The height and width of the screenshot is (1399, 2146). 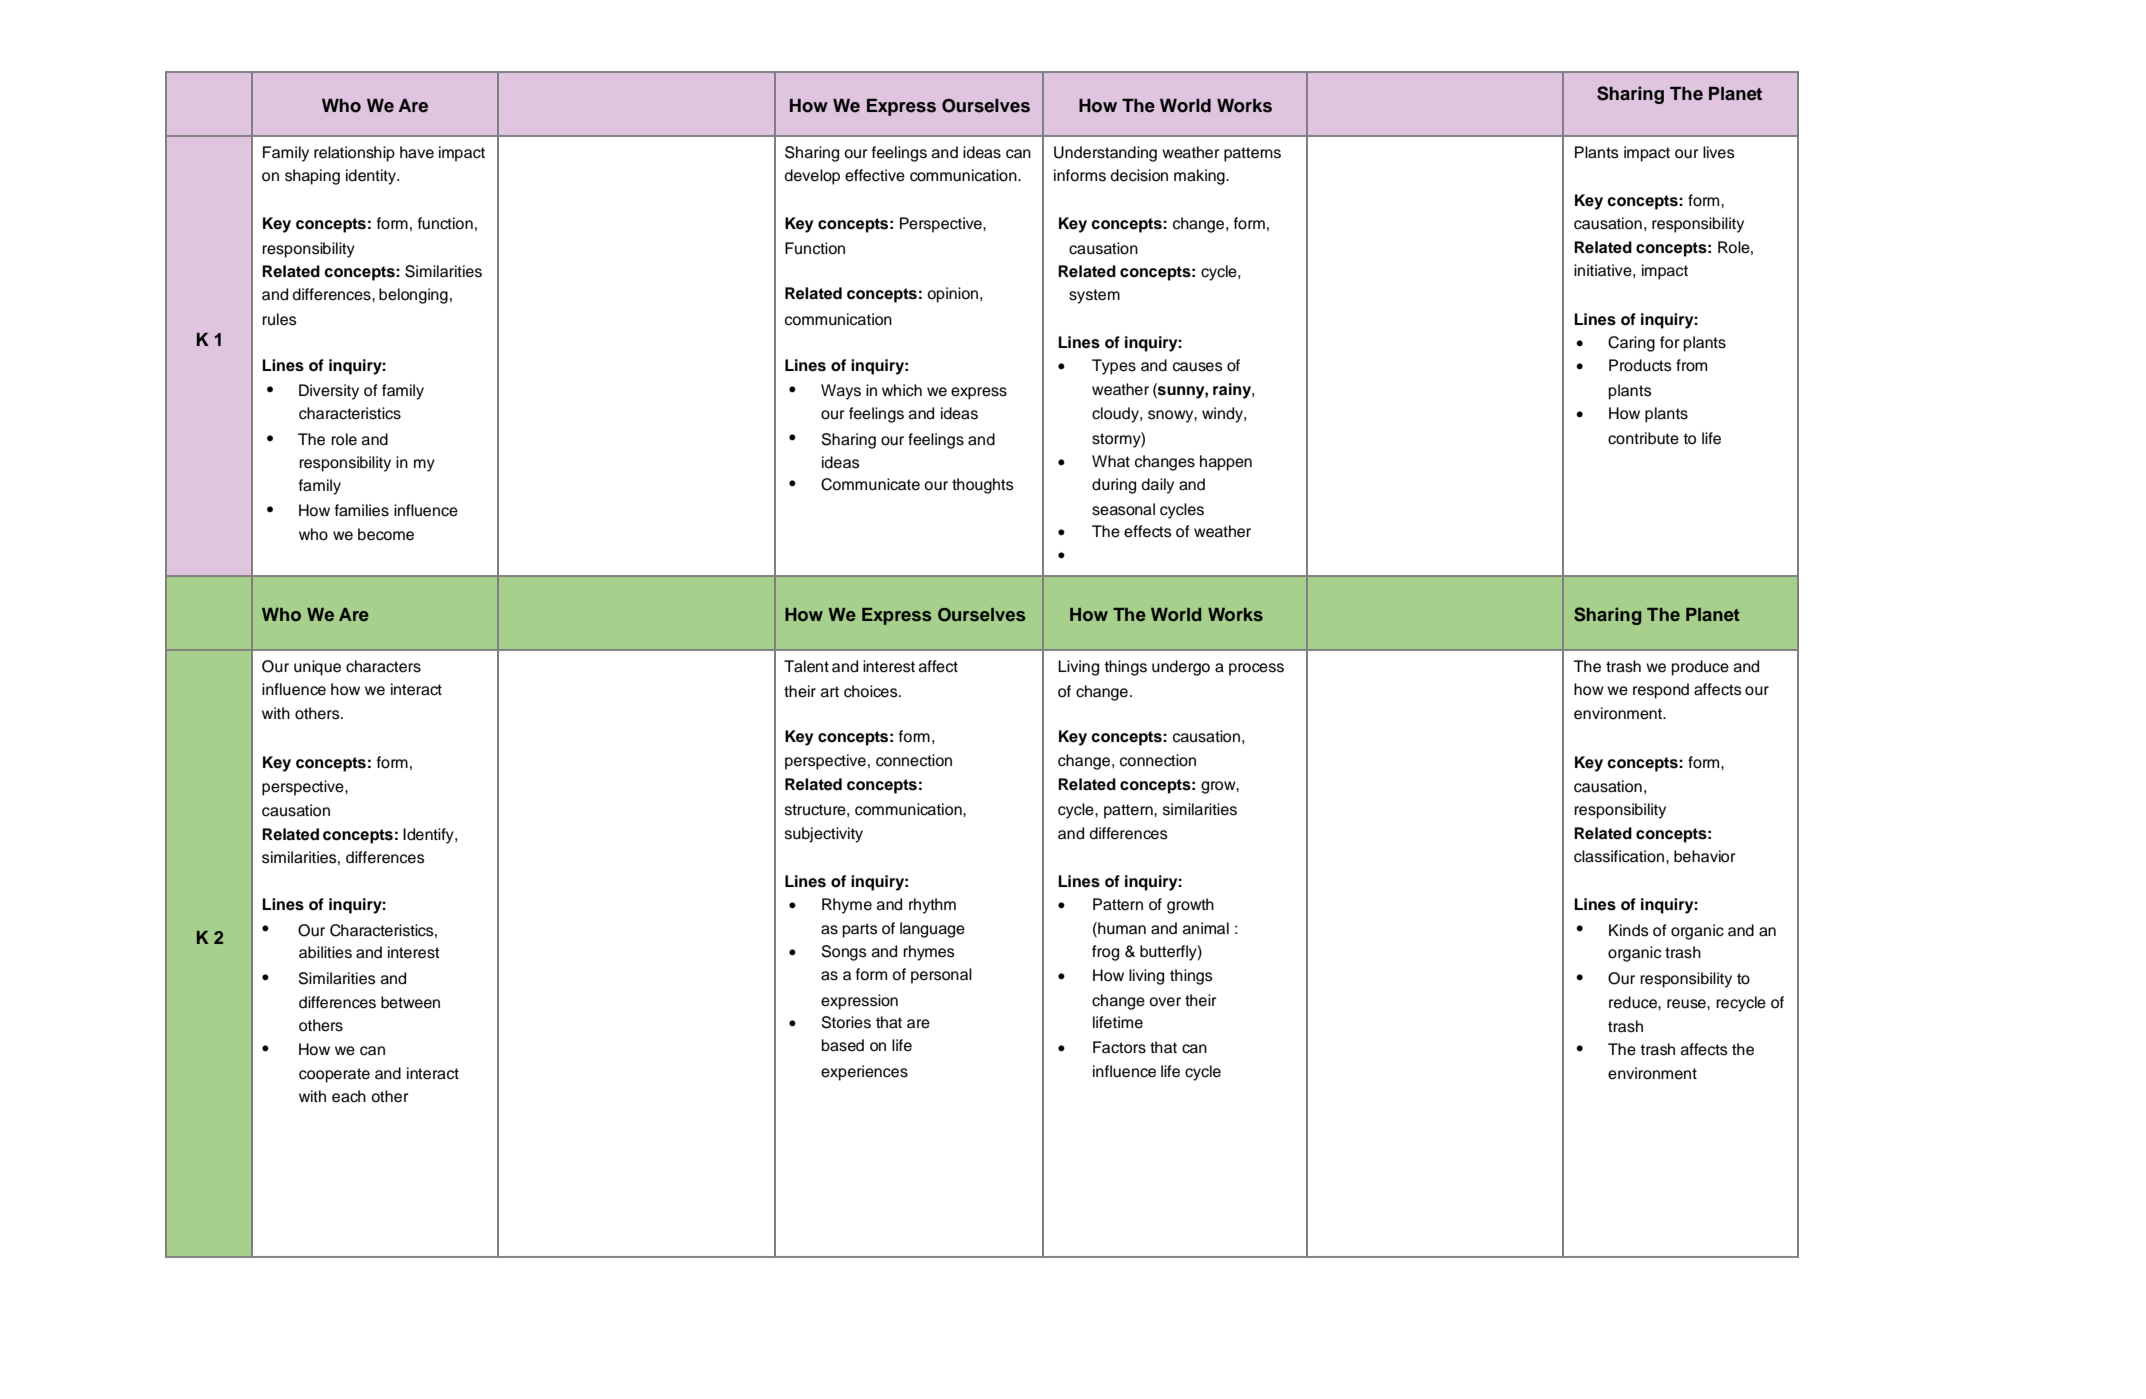 I want to click on classification, so click(x=1620, y=856).
